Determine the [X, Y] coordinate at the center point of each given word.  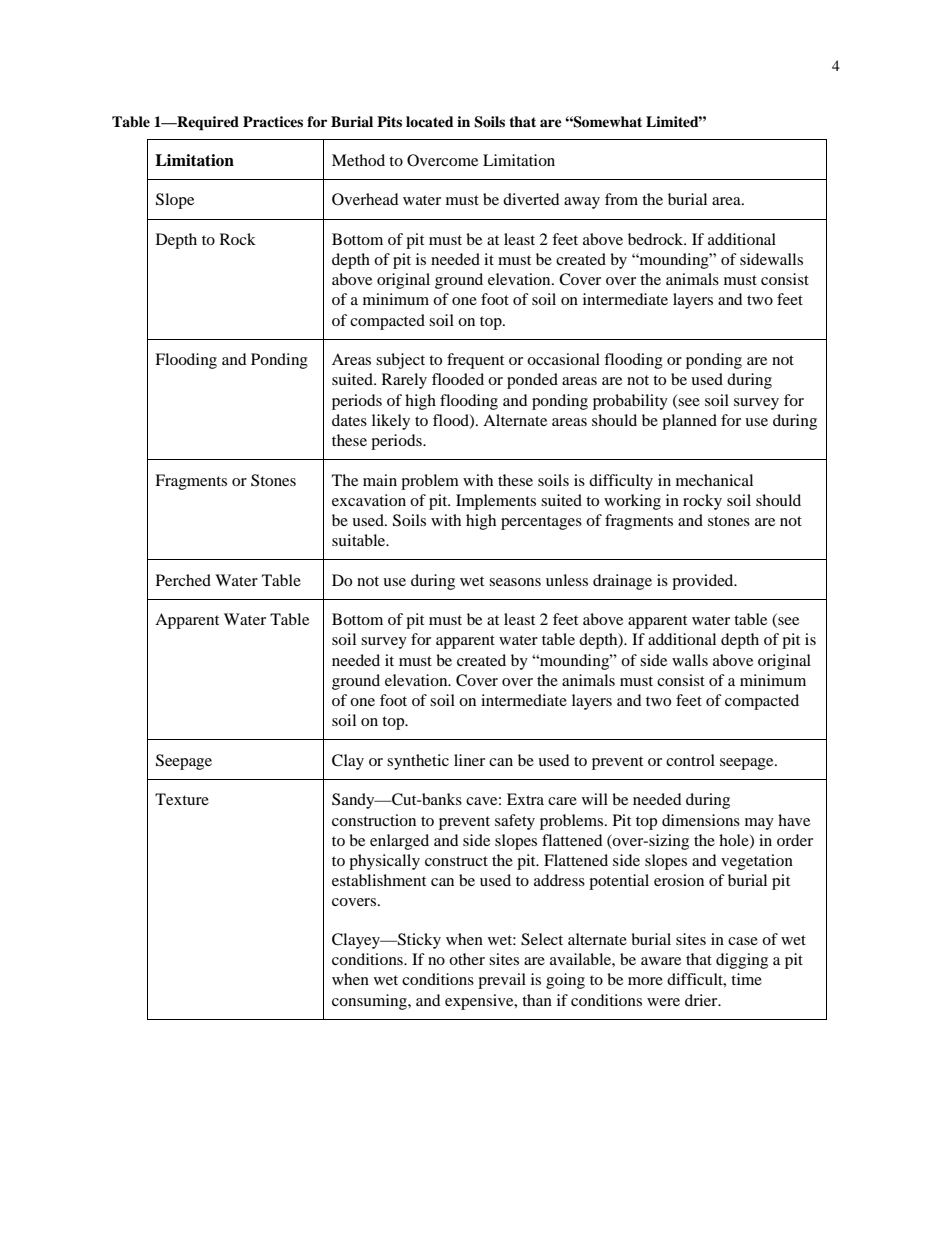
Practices [273, 121]
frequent [475, 361]
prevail [502, 981]
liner [469, 760]
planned [689, 422]
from [621, 199]
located [430, 121]
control [690, 760]
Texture [182, 799]
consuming [370, 1002]
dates [349, 420]
